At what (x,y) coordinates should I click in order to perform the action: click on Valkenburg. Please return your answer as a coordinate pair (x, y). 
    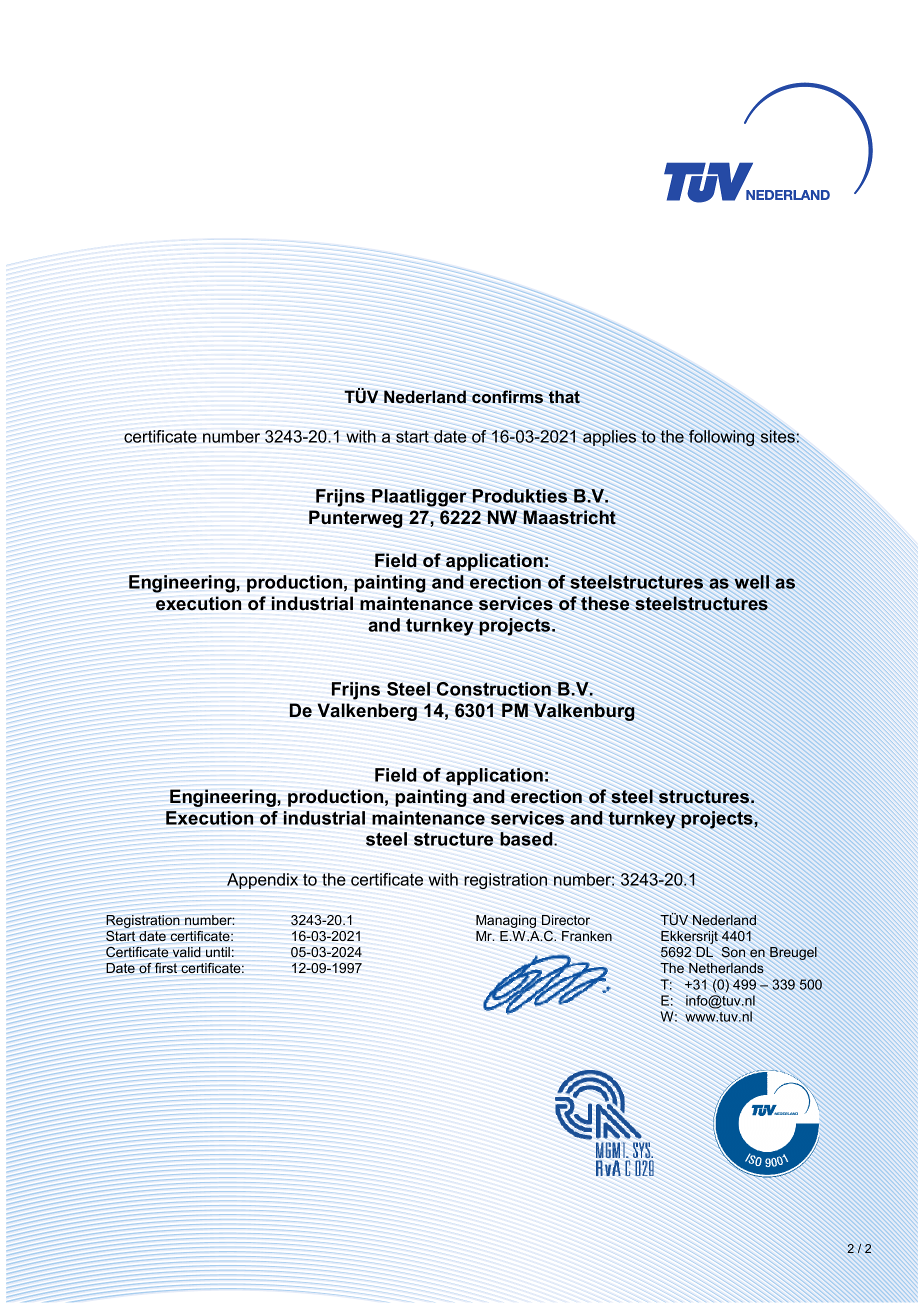
    Looking at the image, I should click on (584, 712).
